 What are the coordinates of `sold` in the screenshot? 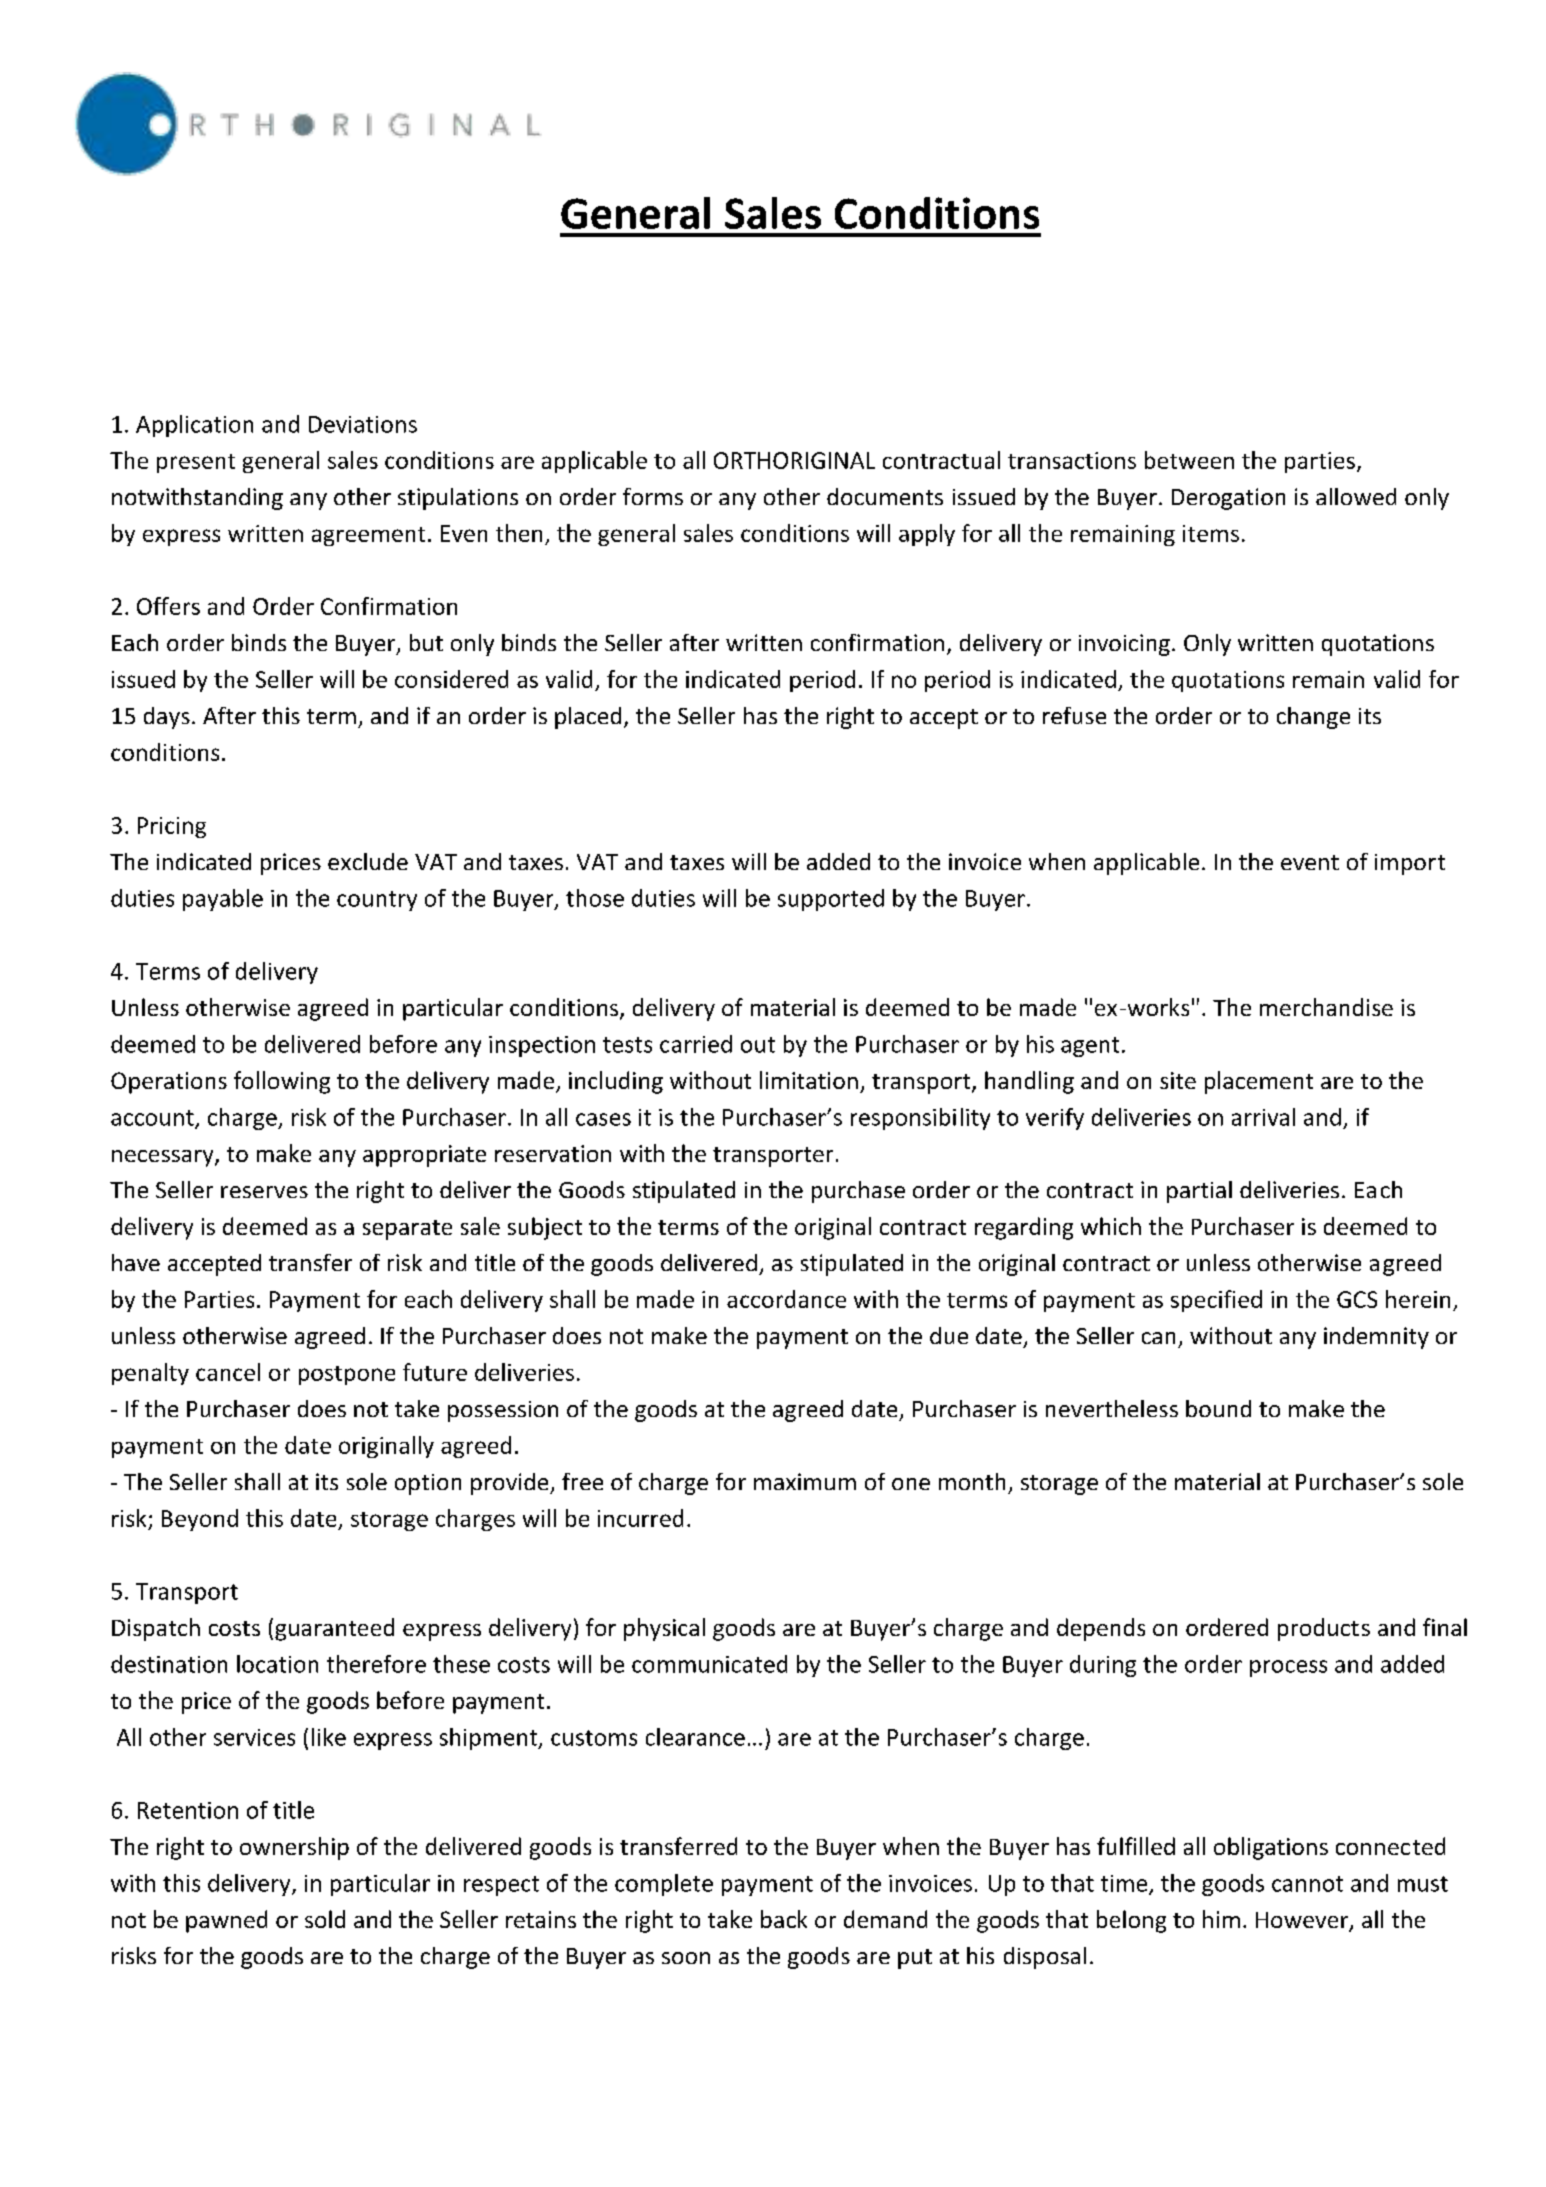 It's located at (325, 1919).
